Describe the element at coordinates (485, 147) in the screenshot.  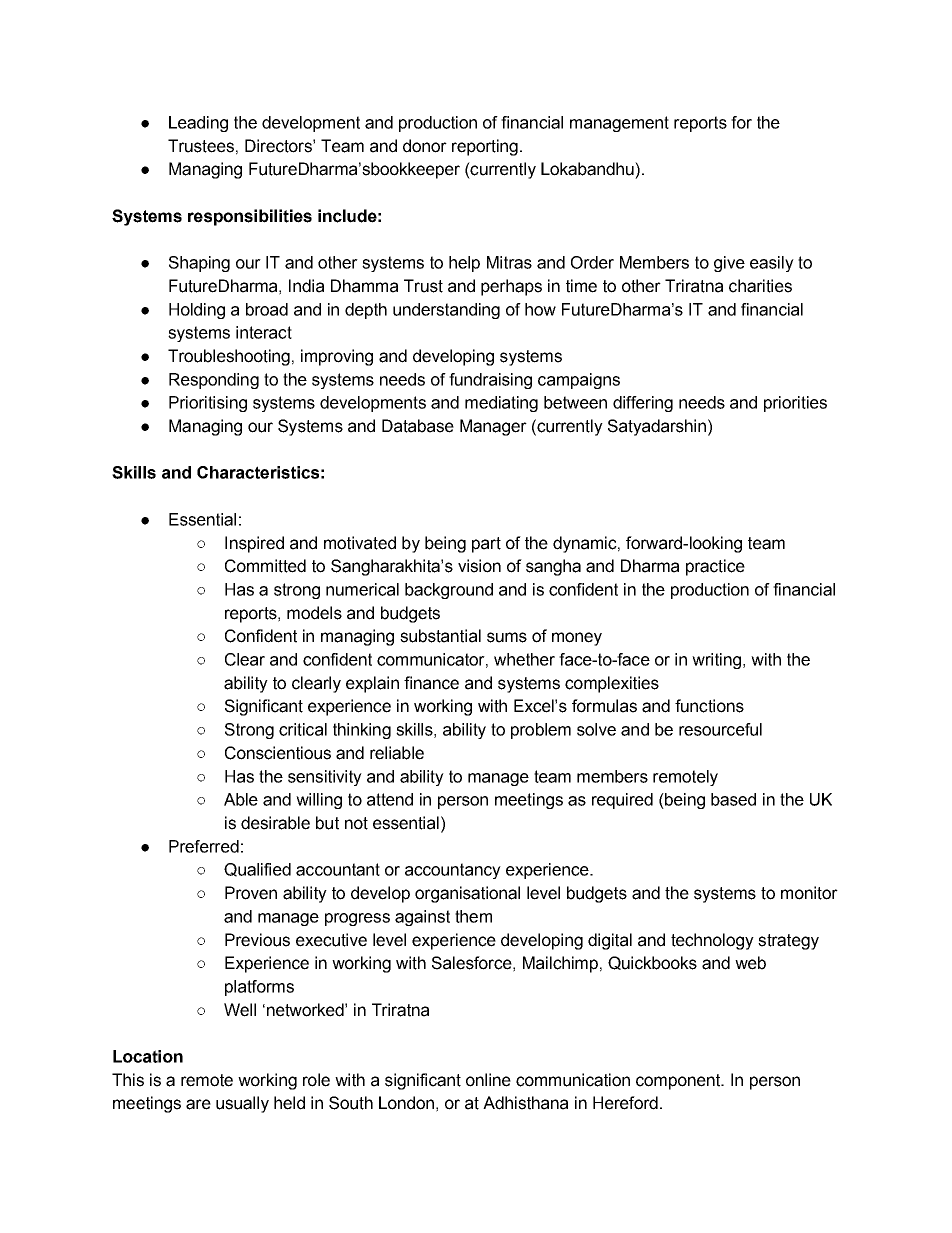
I see `reporting` at that location.
